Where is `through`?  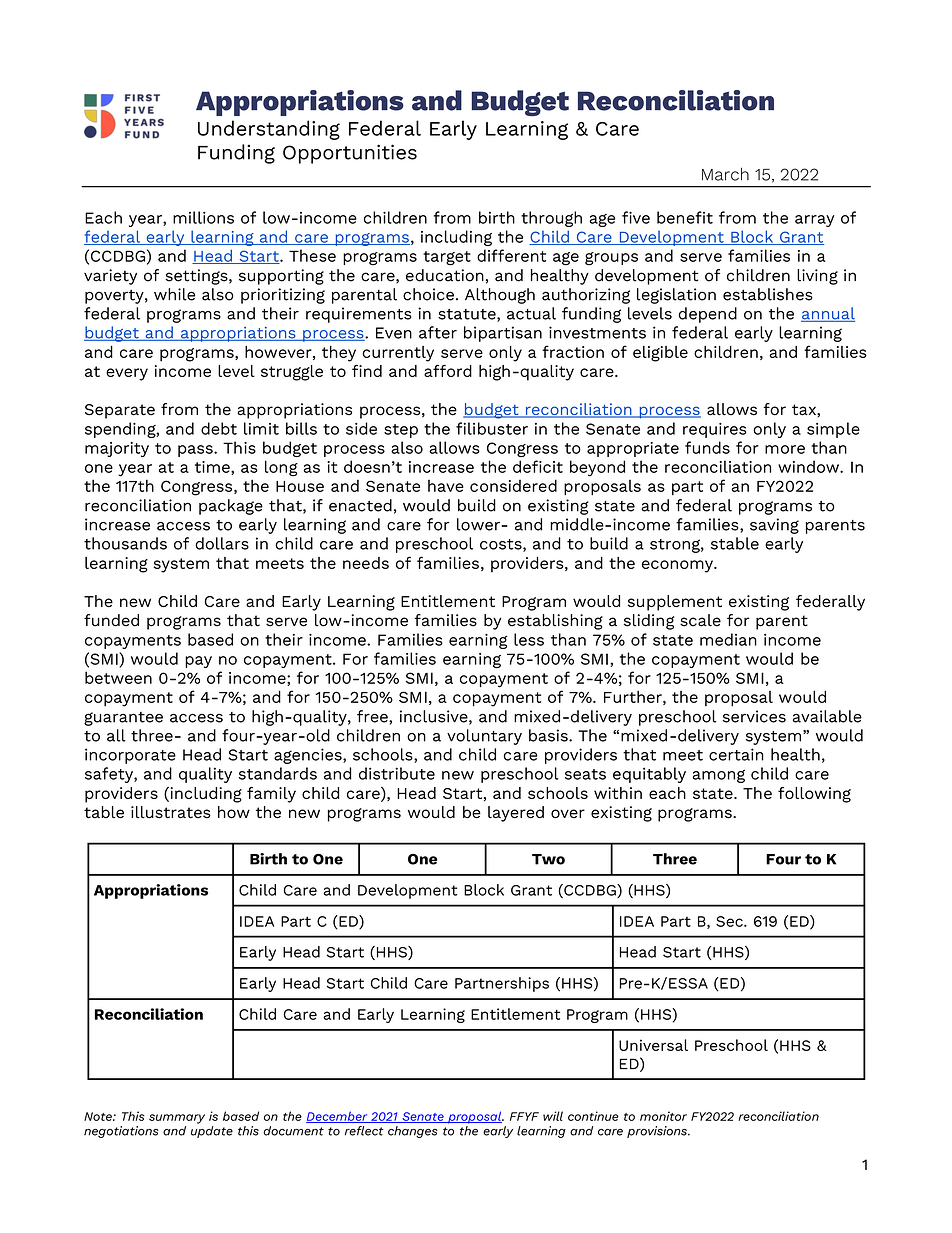
through is located at coordinates (551, 219).
